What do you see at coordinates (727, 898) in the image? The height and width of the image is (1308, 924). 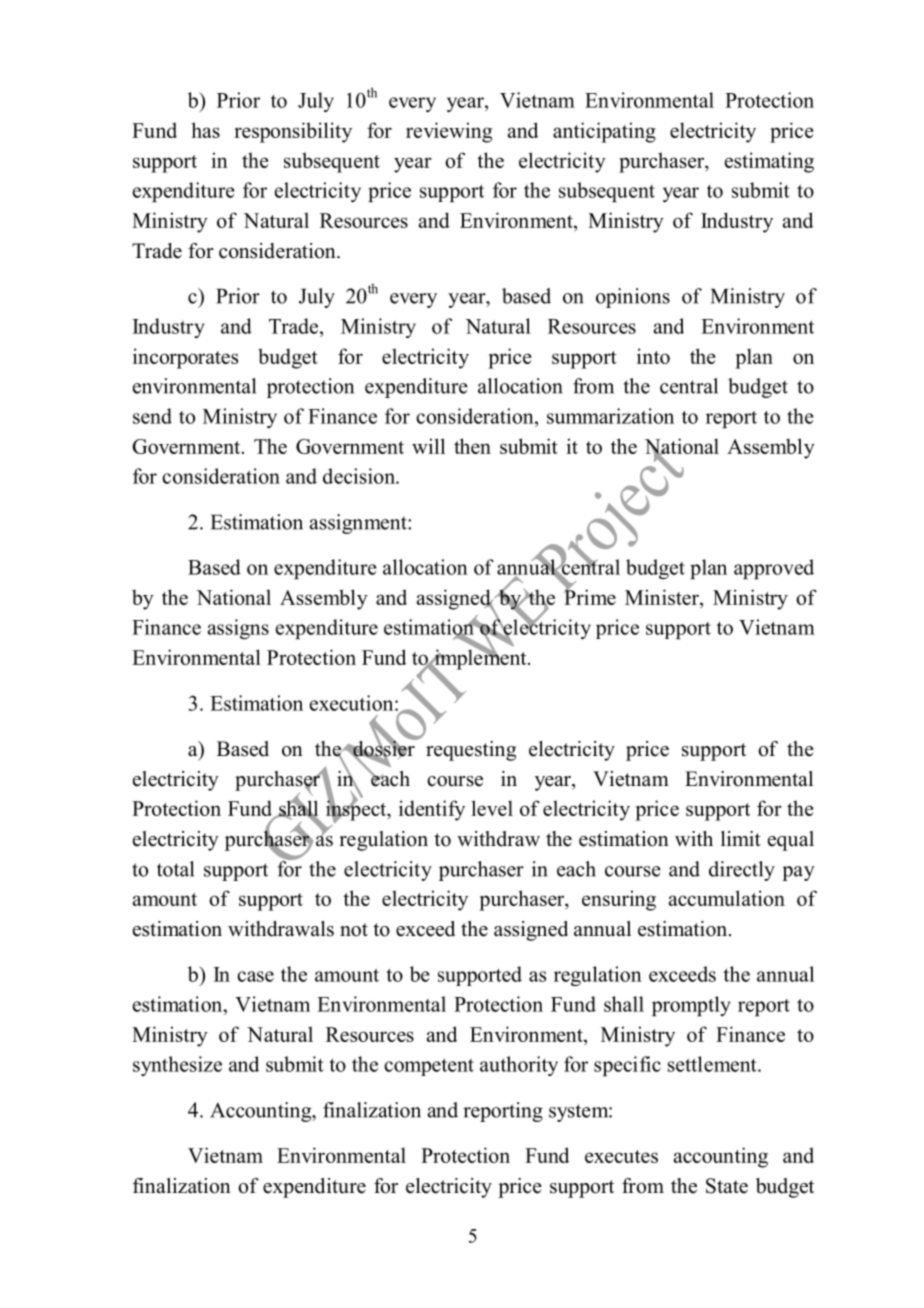 I see `accumulation` at bounding box center [727, 898].
